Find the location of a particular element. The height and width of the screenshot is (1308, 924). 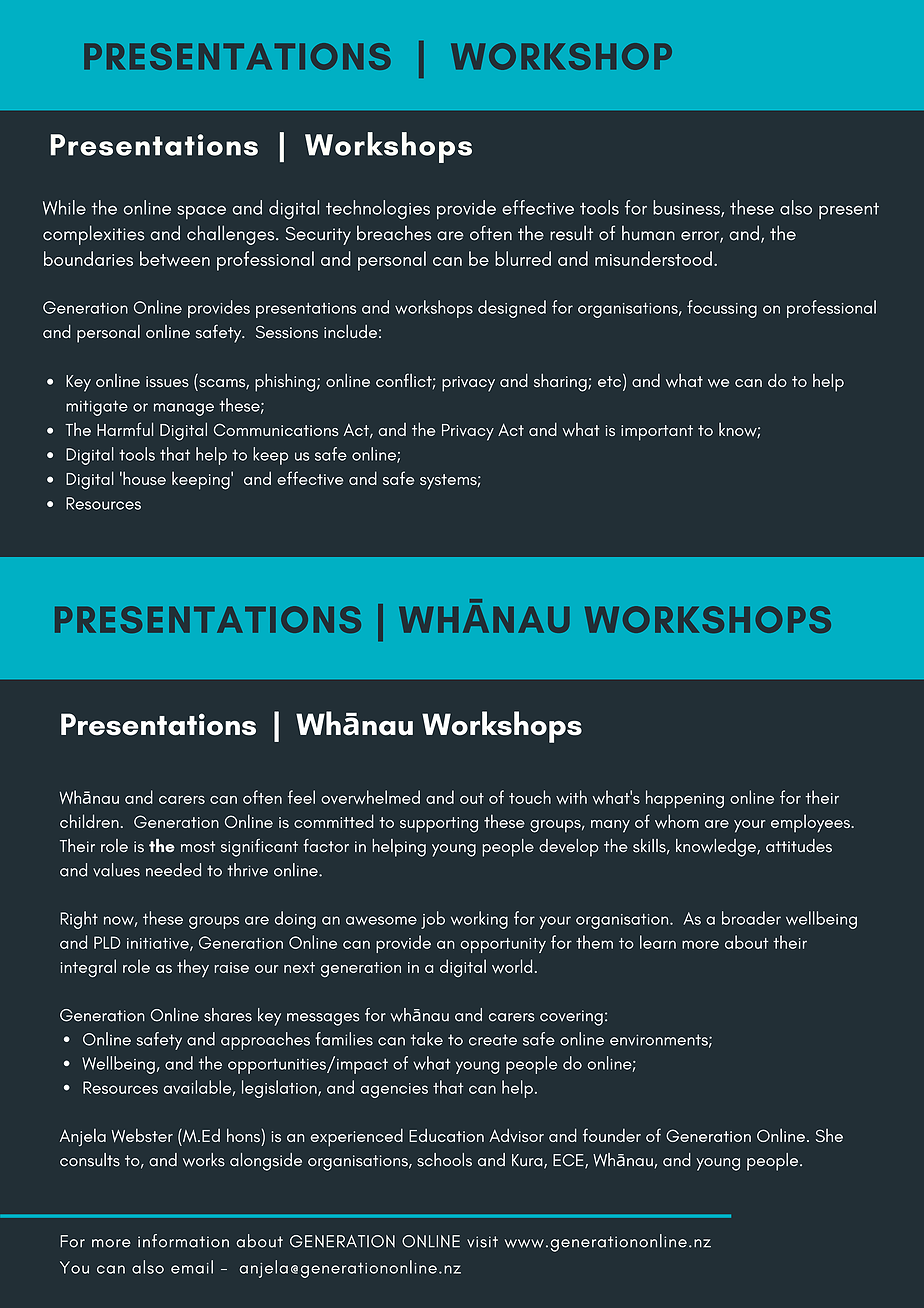

information is located at coordinates (183, 1241).
